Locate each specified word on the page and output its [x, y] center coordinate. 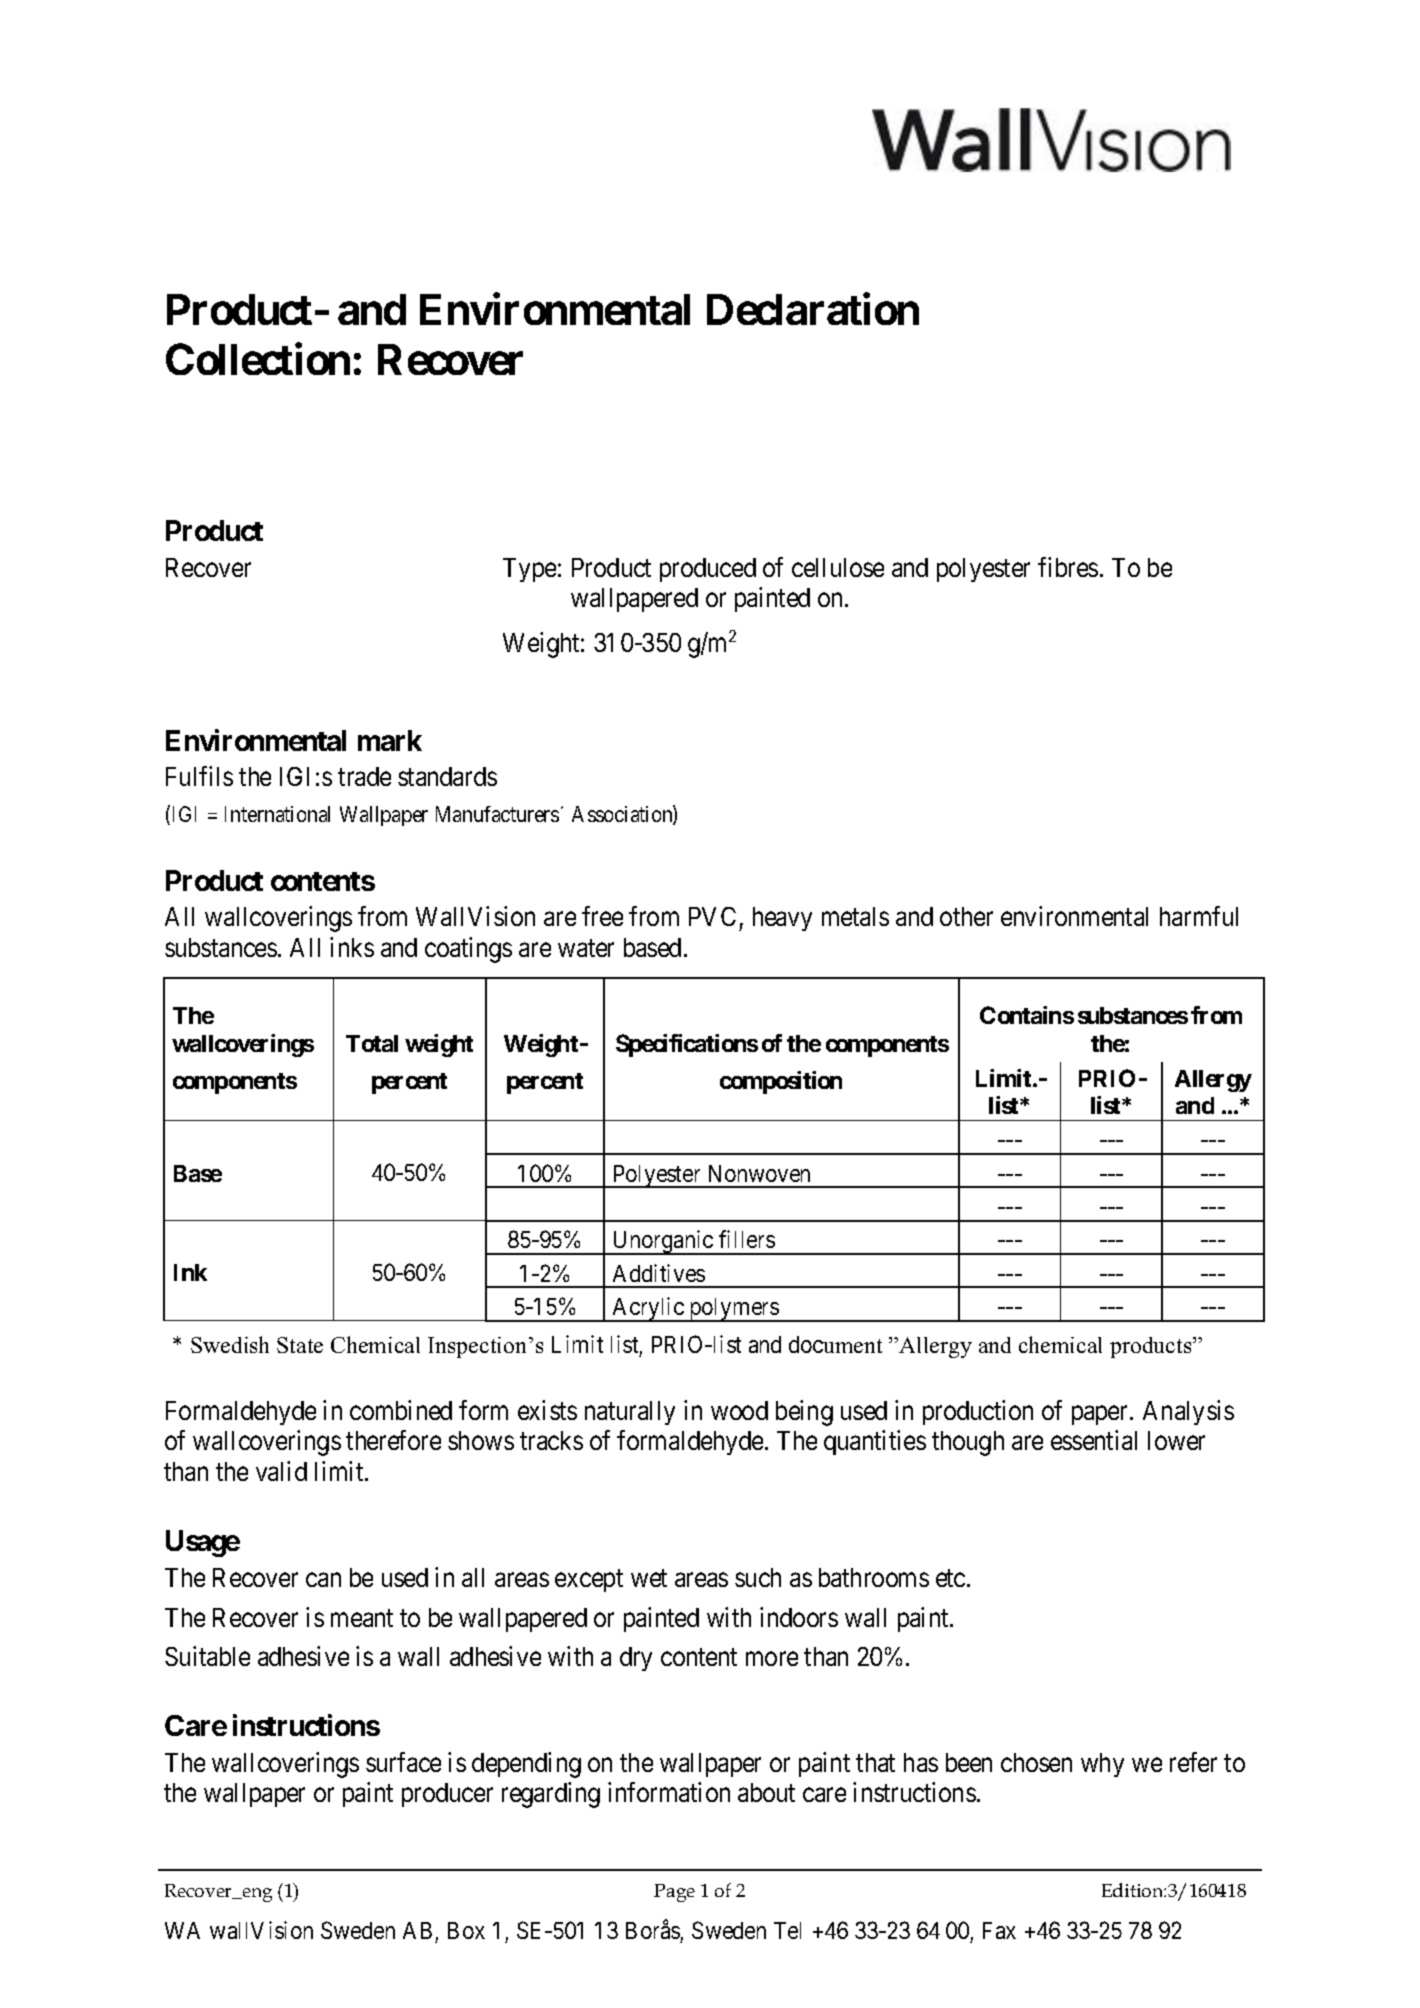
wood [739, 1410]
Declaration [813, 309]
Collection [258, 359]
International [277, 814]
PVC [712, 916]
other [966, 916]
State [300, 1345]
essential [1094, 1440]
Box [466, 1930]
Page [674, 1893]
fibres [1068, 567]
